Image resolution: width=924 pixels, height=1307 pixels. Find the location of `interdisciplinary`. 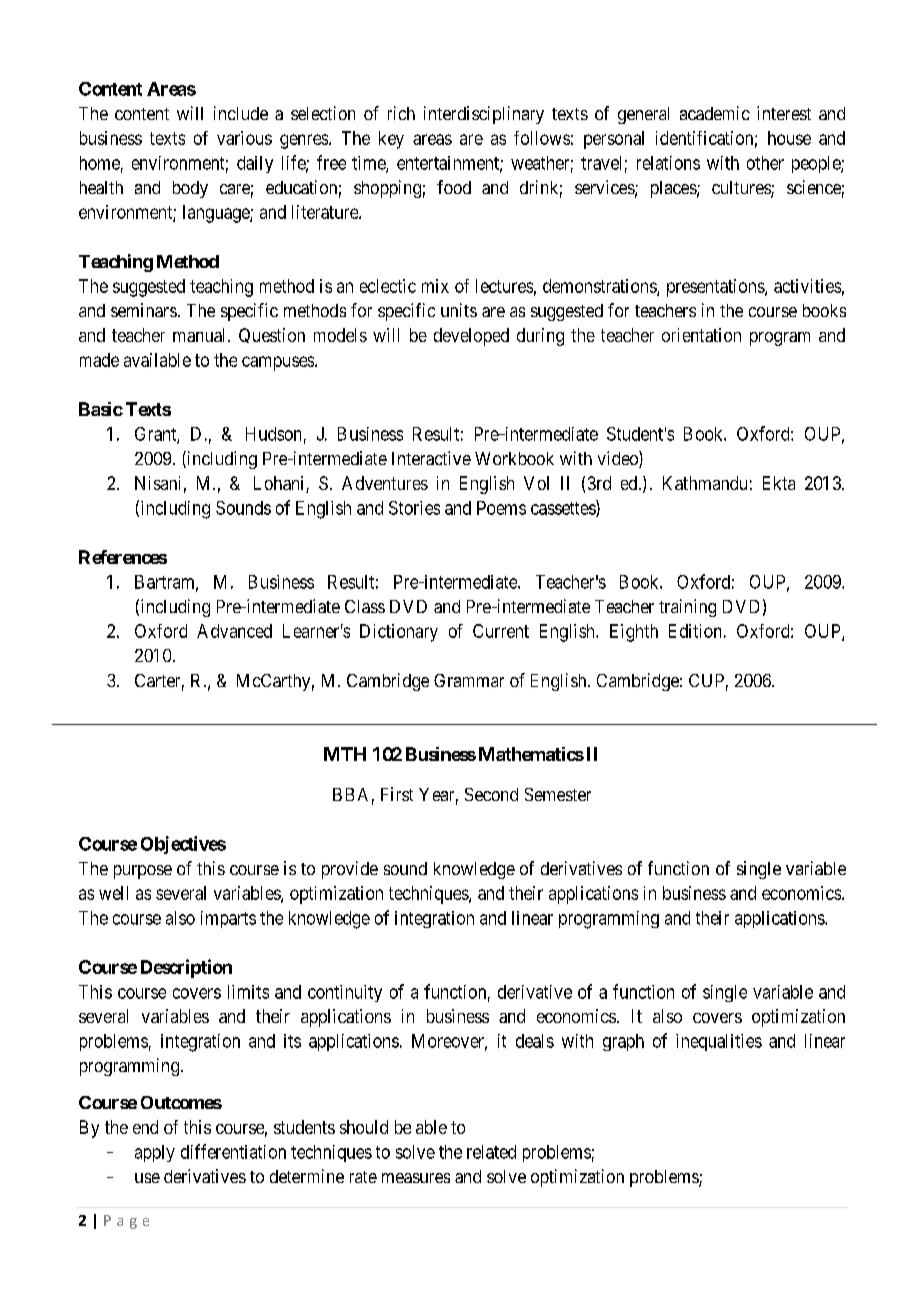

interdisciplinary is located at coordinates (484, 115).
